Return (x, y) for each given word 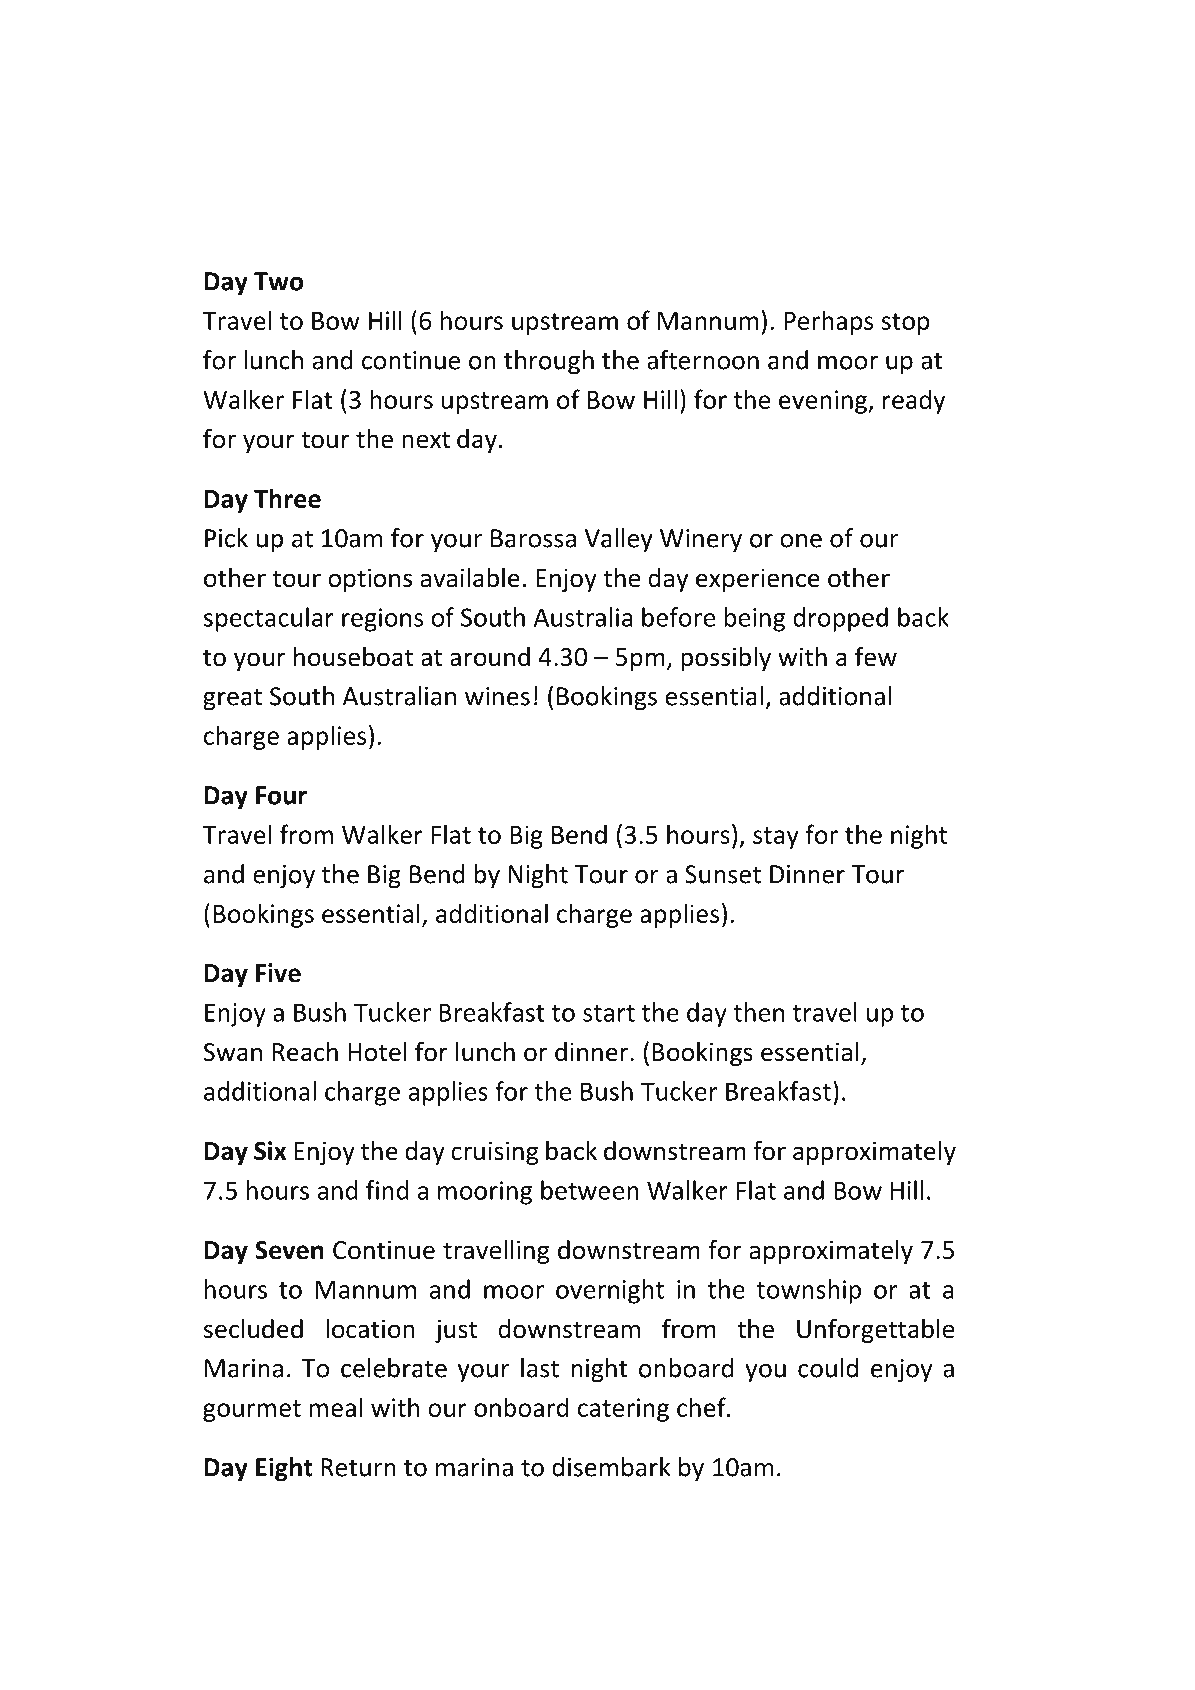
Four (281, 795)
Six (270, 1151)
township (808, 1291)
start (609, 1013)
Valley (619, 540)
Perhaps (828, 322)
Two (278, 281)
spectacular (269, 619)
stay (776, 838)
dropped (840, 619)
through (549, 362)
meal (335, 1407)
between (590, 1190)
